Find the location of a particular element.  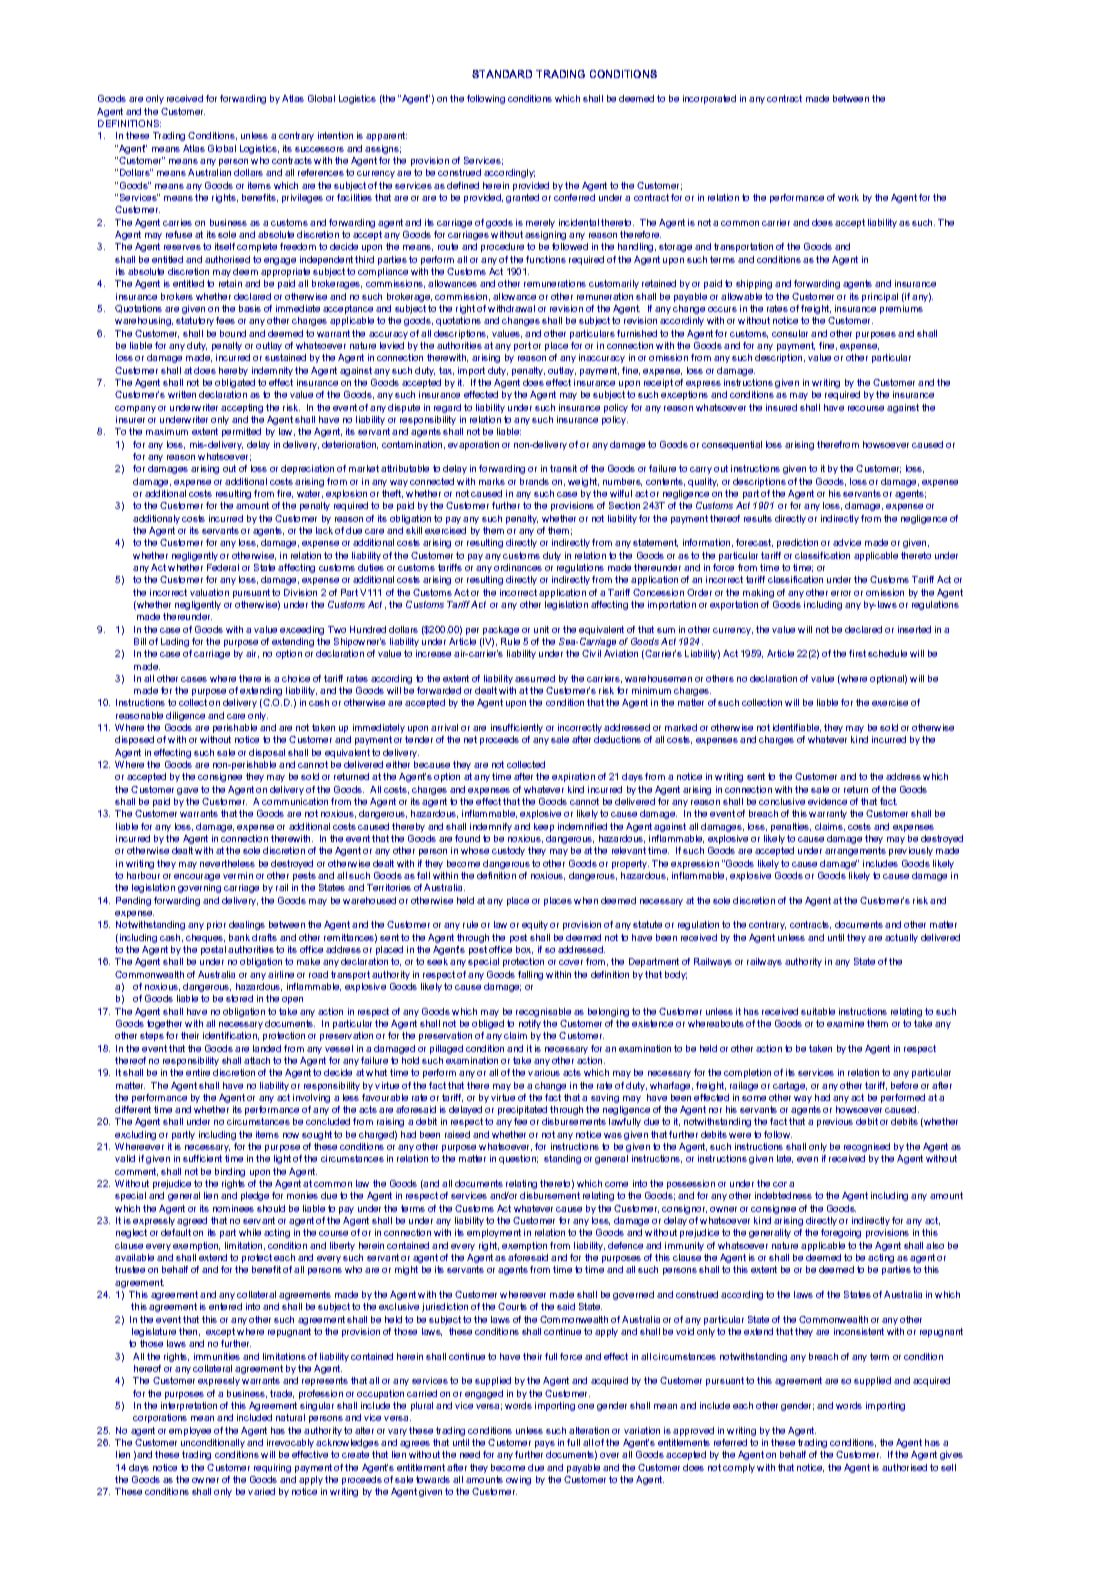

sell is located at coordinates (948, 1467).
